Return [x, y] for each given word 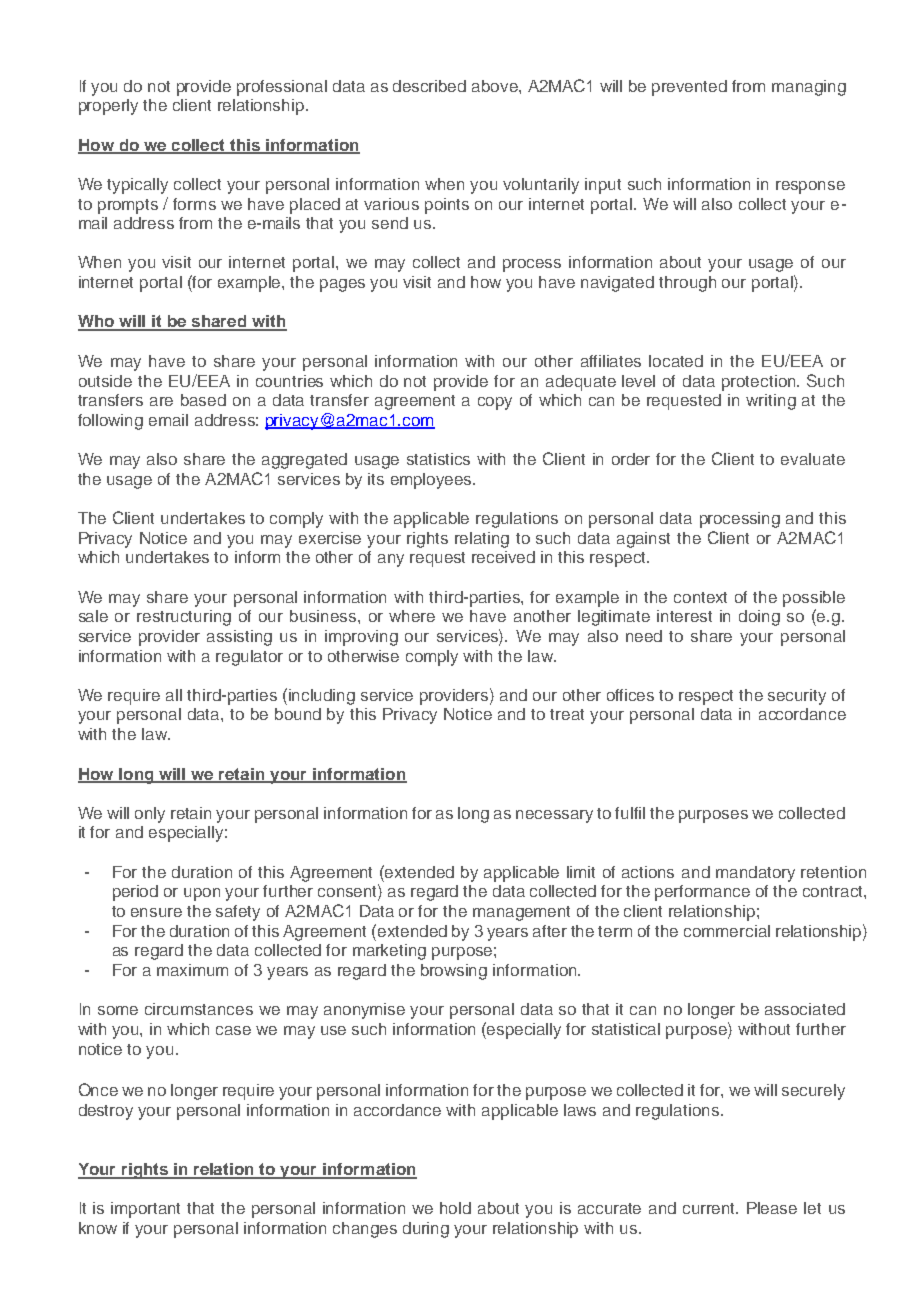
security [797, 697]
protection [760, 383]
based [203, 400]
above [496, 86]
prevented [689, 88]
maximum [192, 970]
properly [108, 107]
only [150, 815]
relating [482, 540]
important [145, 1210]
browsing [454, 972]
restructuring [184, 618]
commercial [727, 931]
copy [495, 403]
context [700, 597]
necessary [554, 816]
